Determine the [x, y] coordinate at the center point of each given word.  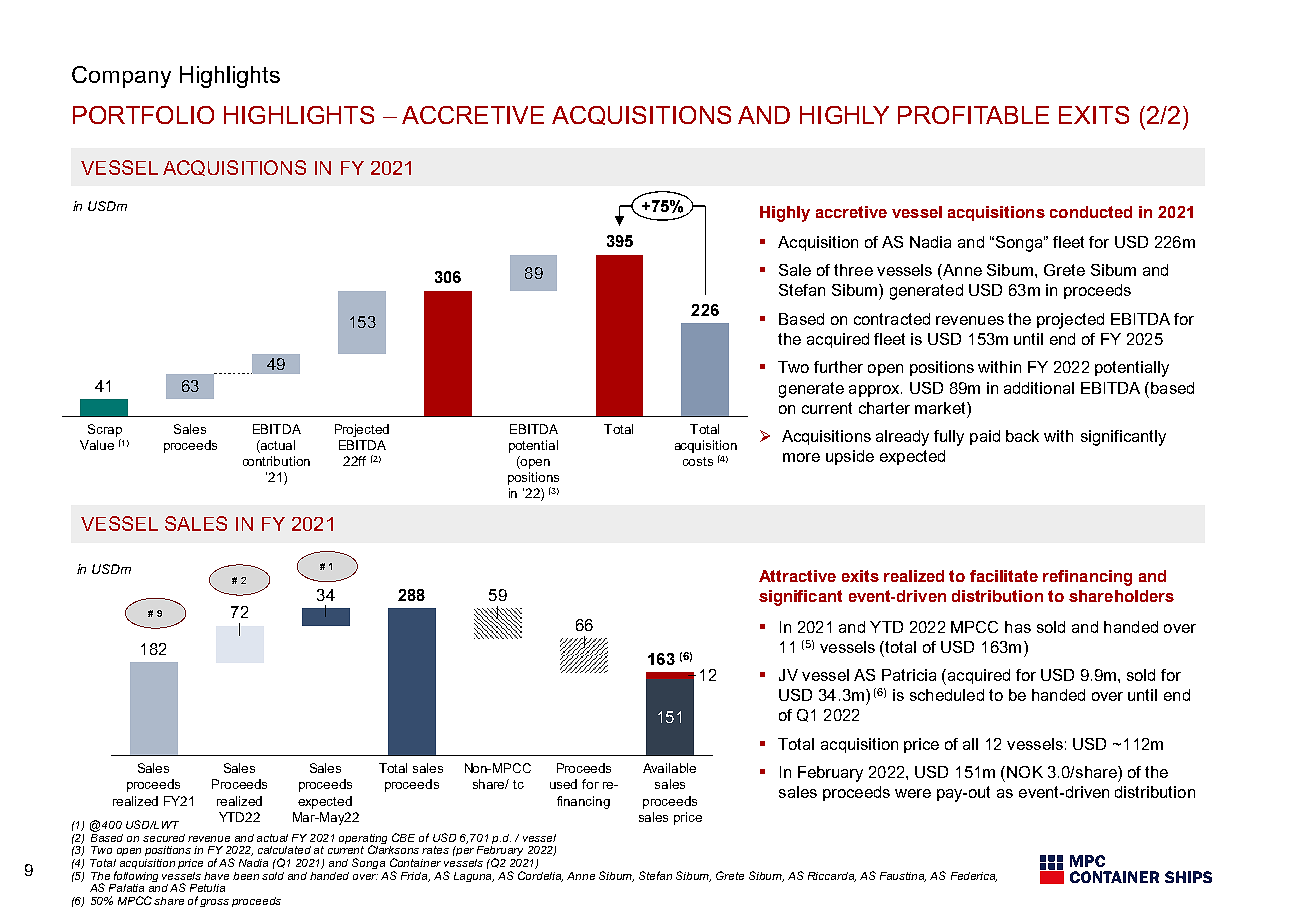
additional [1039, 388]
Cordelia [540, 876]
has [1018, 627]
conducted [1091, 212]
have [216, 876]
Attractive [797, 576]
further [838, 367]
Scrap [105, 430]
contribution [276, 461]
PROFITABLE [973, 115]
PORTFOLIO [143, 115]
